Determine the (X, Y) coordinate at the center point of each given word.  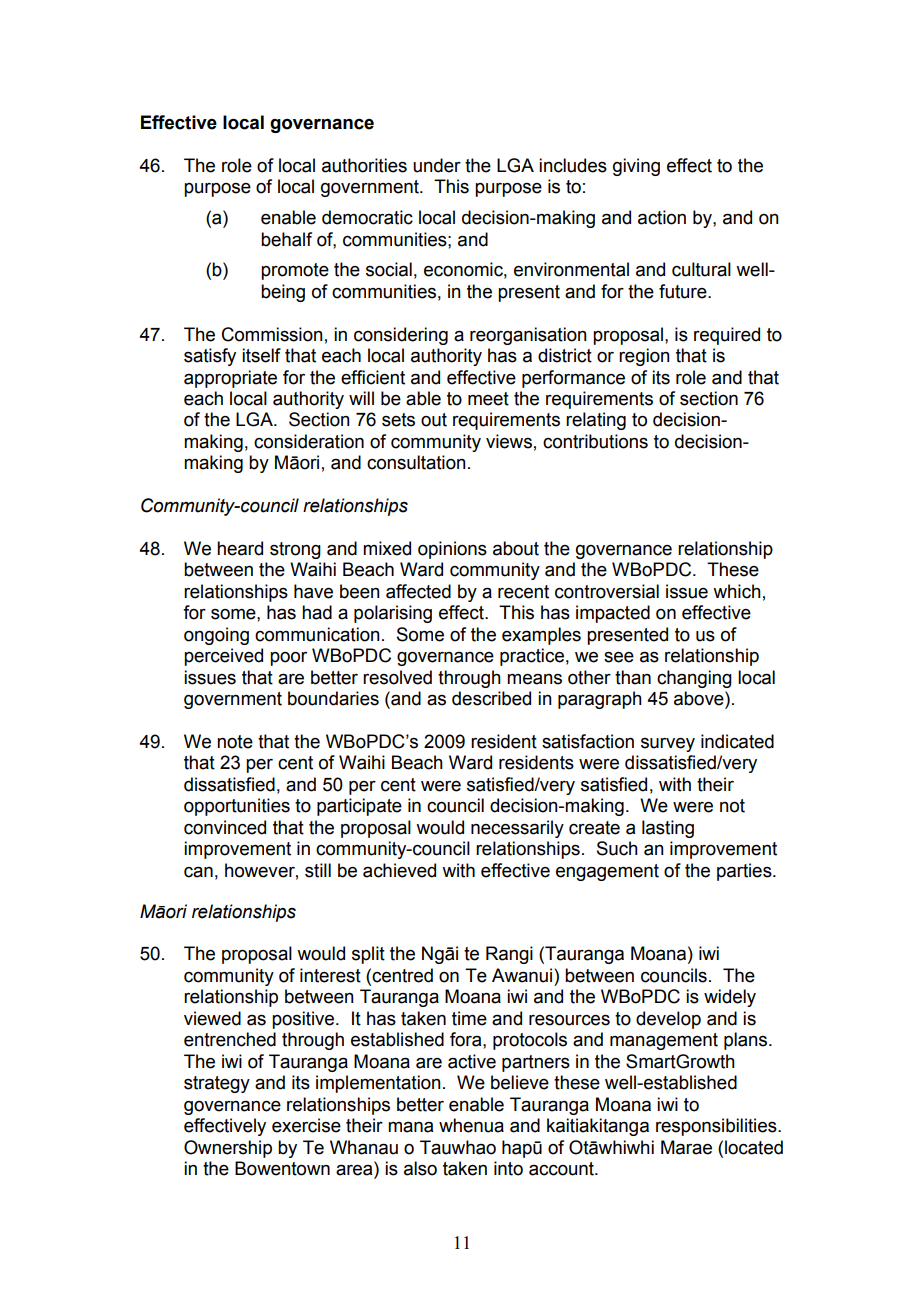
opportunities (237, 807)
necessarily (517, 829)
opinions (452, 550)
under (437, 165)
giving (636, 167)
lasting (668, 829)
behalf (286, 239)
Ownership (228, 1149)
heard (240, 548)
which (737, 591)
